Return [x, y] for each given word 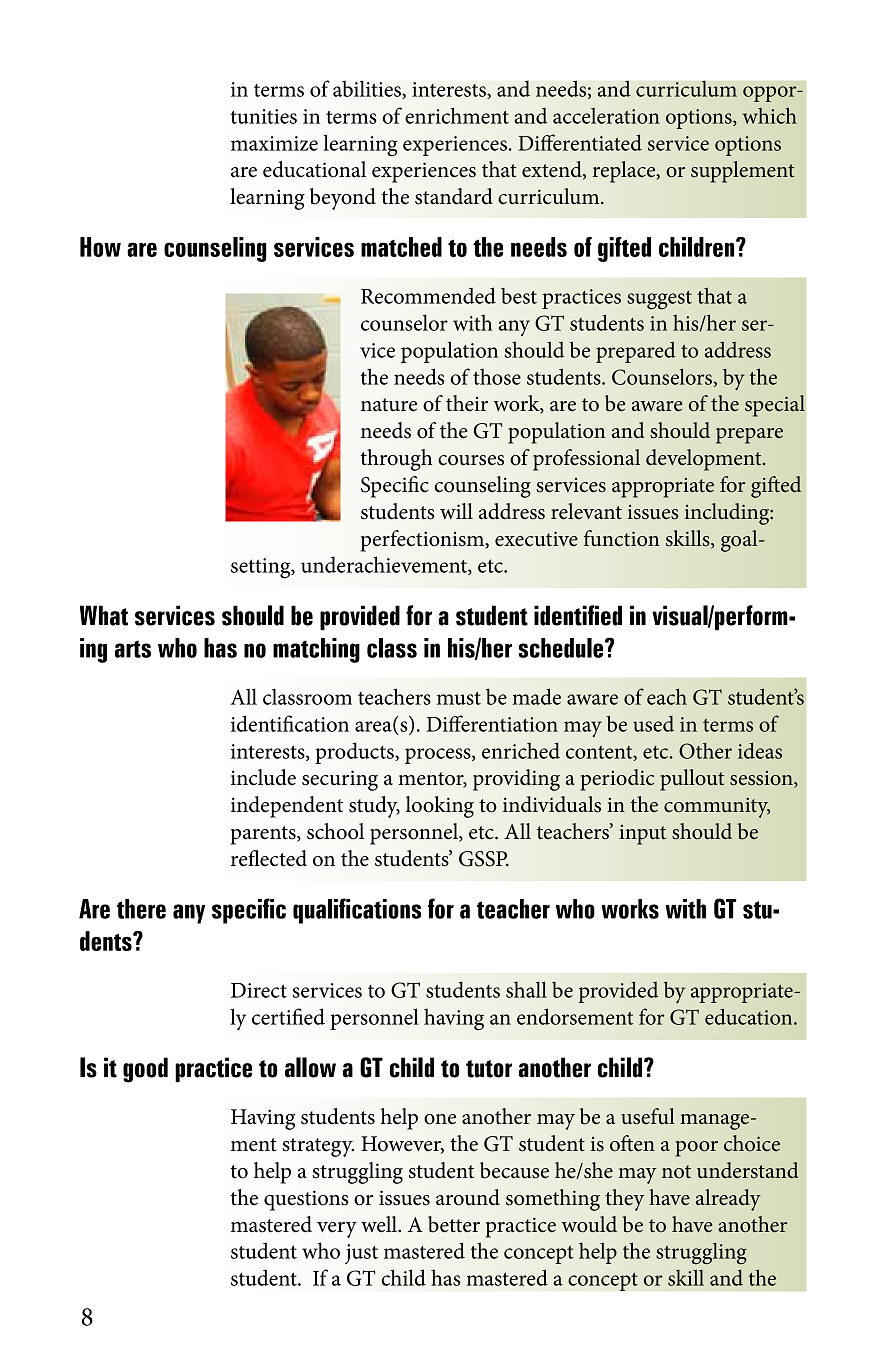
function [622, 538]
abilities [368, 89]
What [104, 615]
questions [306, 1200]
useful [648, 1116]
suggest [659, 300]
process [439, 756]
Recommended [428, 295]
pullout [692, 780]
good [145, 1070]
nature [389, 405]
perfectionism [424, 541]
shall [526, 989]
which [770, 115]
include [263, 777]
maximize [274, 143]
